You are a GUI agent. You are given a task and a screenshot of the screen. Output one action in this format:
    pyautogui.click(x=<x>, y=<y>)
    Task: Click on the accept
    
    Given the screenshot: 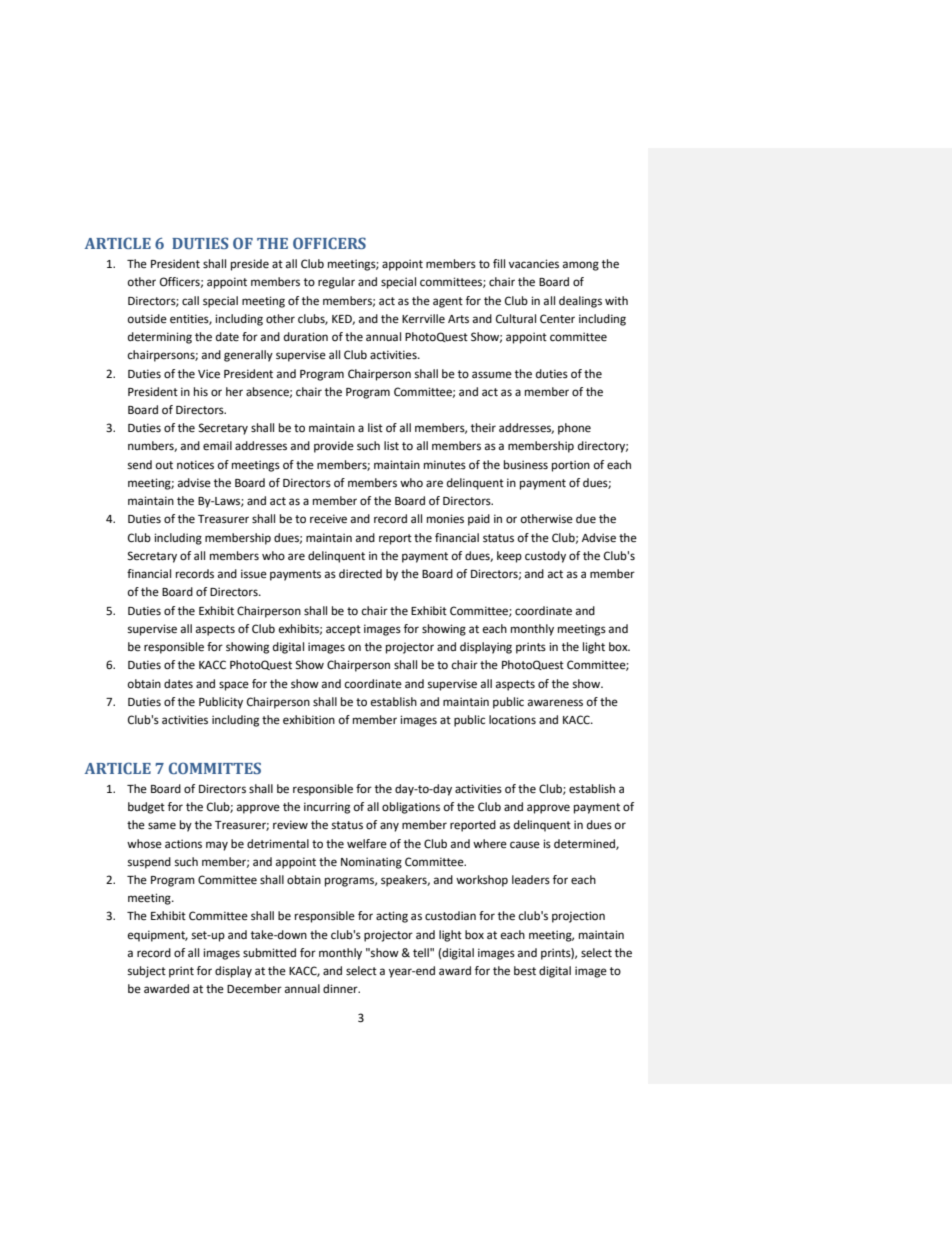 What is the action you would take?
    pyautogui.click(x=343, y=630)
